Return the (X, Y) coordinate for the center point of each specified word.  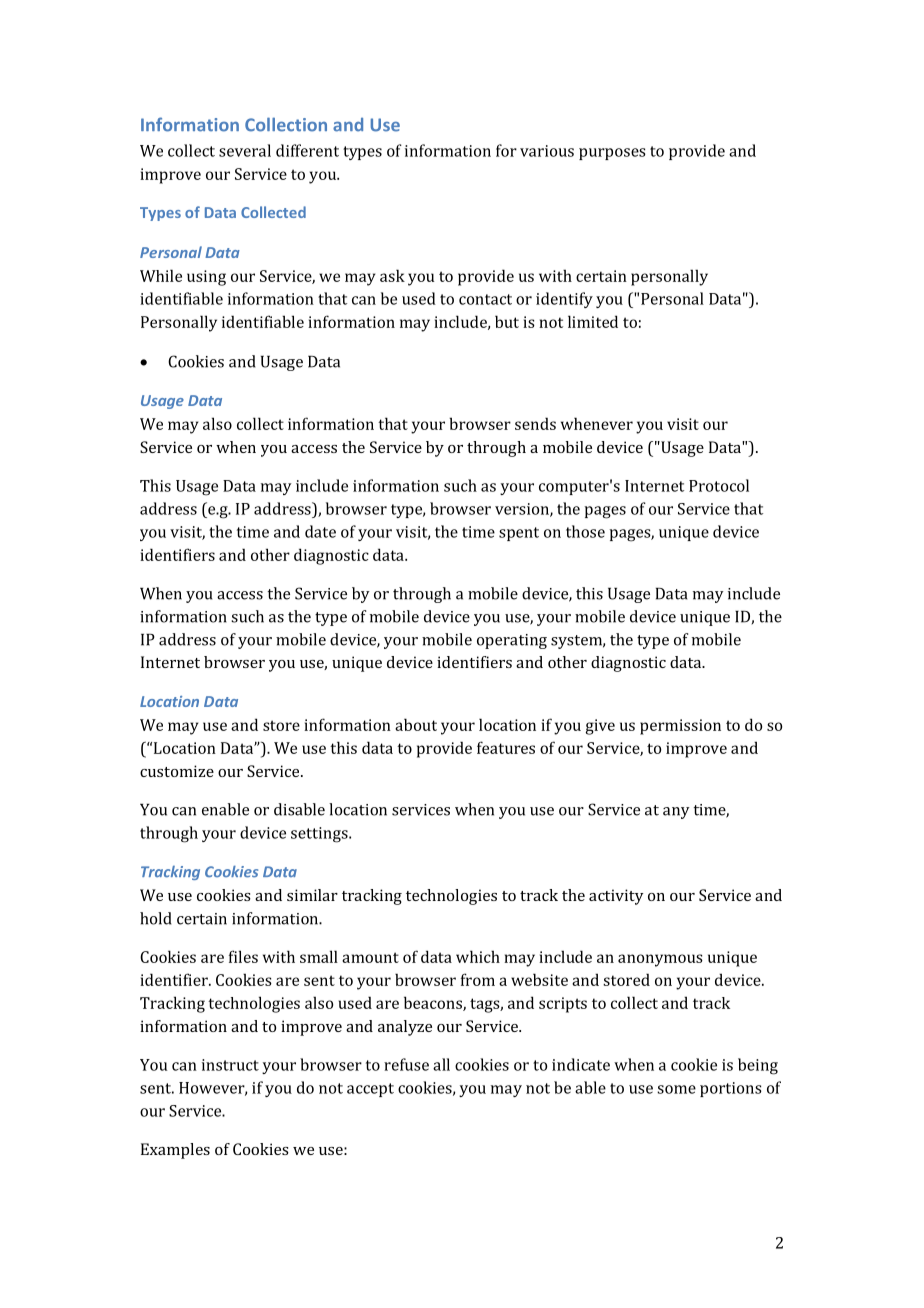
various (547, 151)
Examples (175, 1151)
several (245, 150)
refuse (406, 1064)
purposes (612, 154)
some (676, 1089)
